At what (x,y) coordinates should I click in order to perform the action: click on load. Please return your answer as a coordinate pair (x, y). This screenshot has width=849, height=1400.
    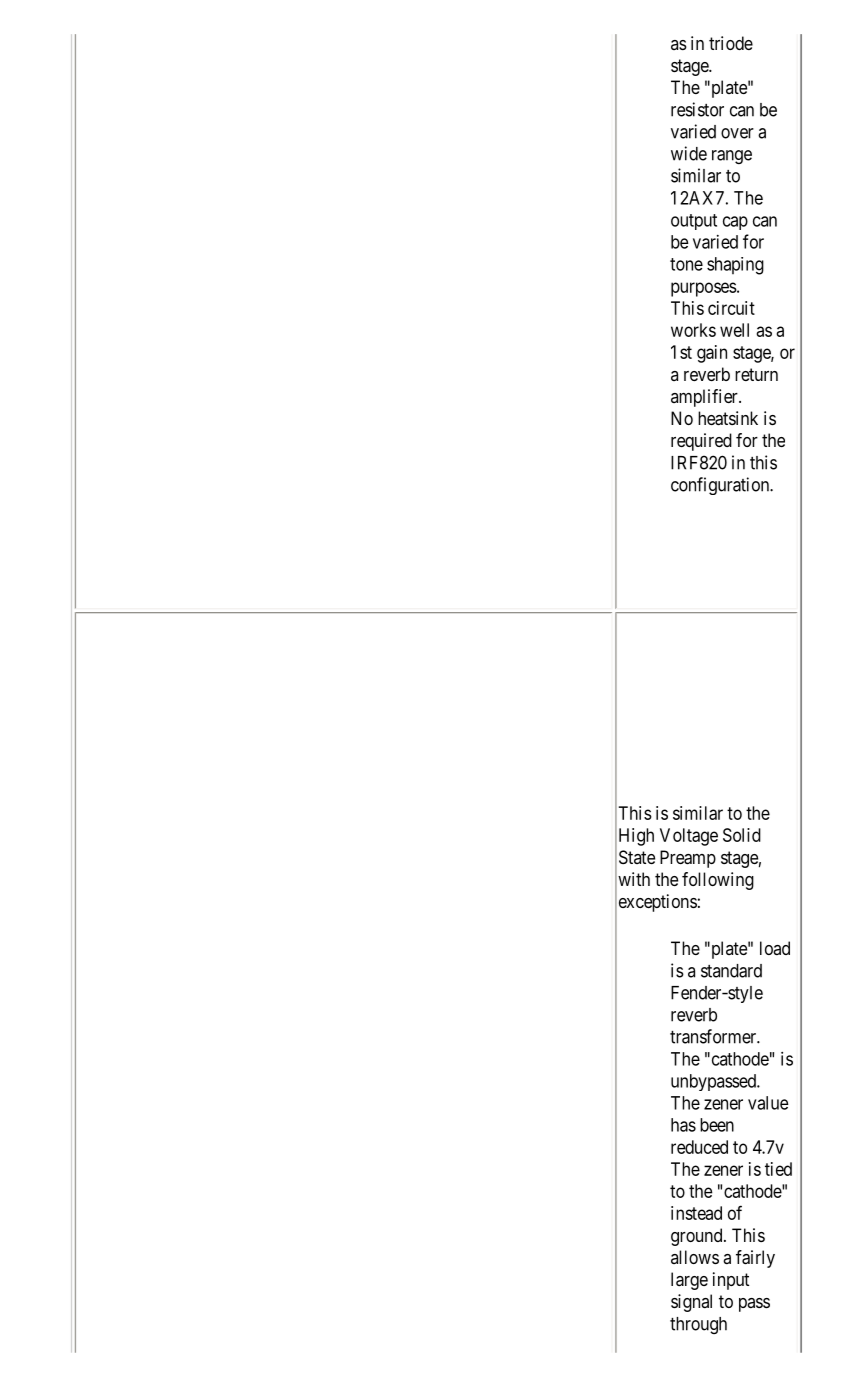
    Looking at the image, I should click on (775, 948).
